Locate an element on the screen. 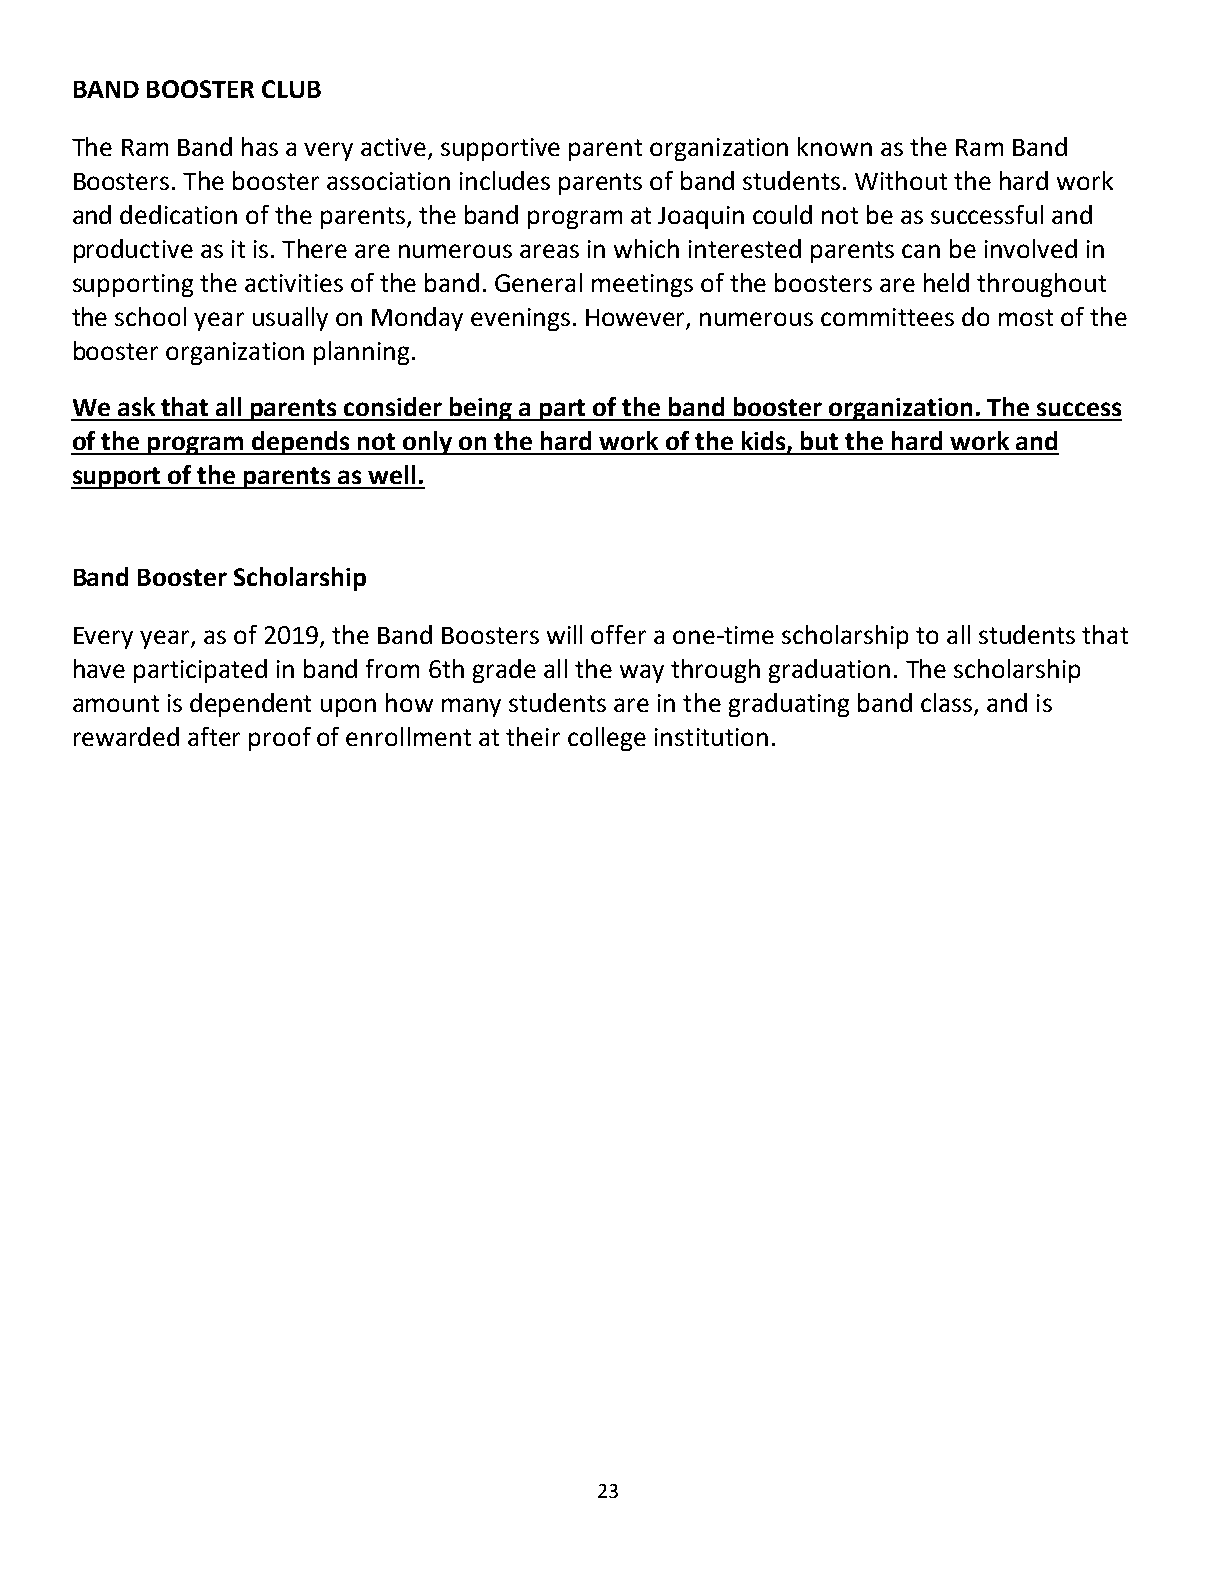  after is located at coordinates (214, 736).
